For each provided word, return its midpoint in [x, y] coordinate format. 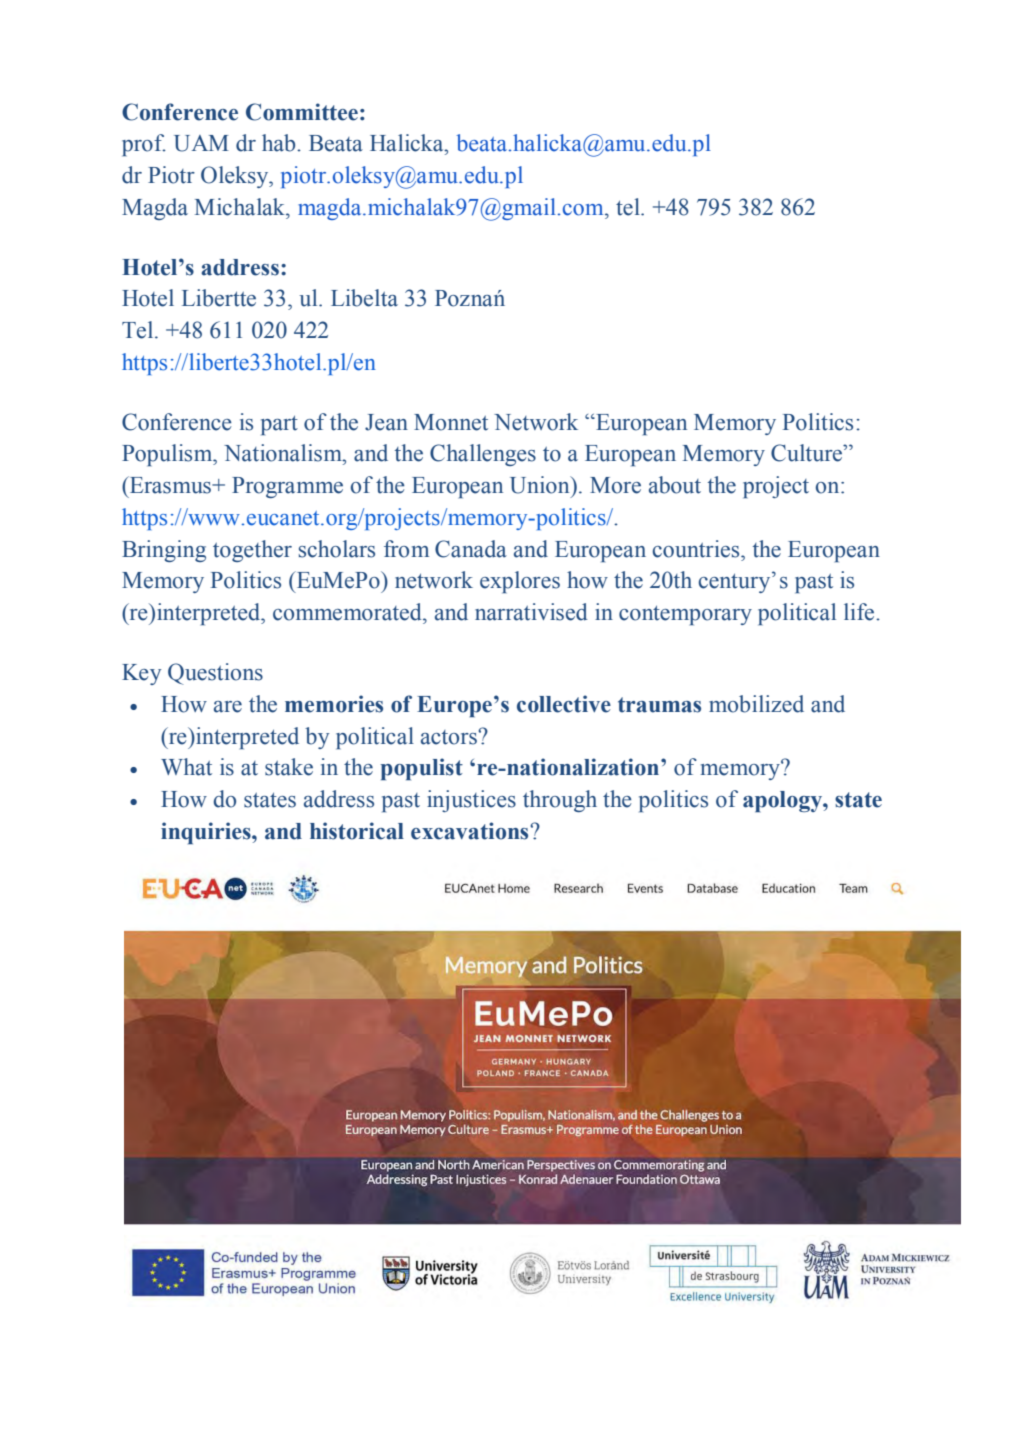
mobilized [756, 704]
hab [280, 143]
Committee [302, 112]
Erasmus [170, 485]
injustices [471, 801]
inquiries [207, 833]
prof [144, 145]
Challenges [483, 455]
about [675, 485]
